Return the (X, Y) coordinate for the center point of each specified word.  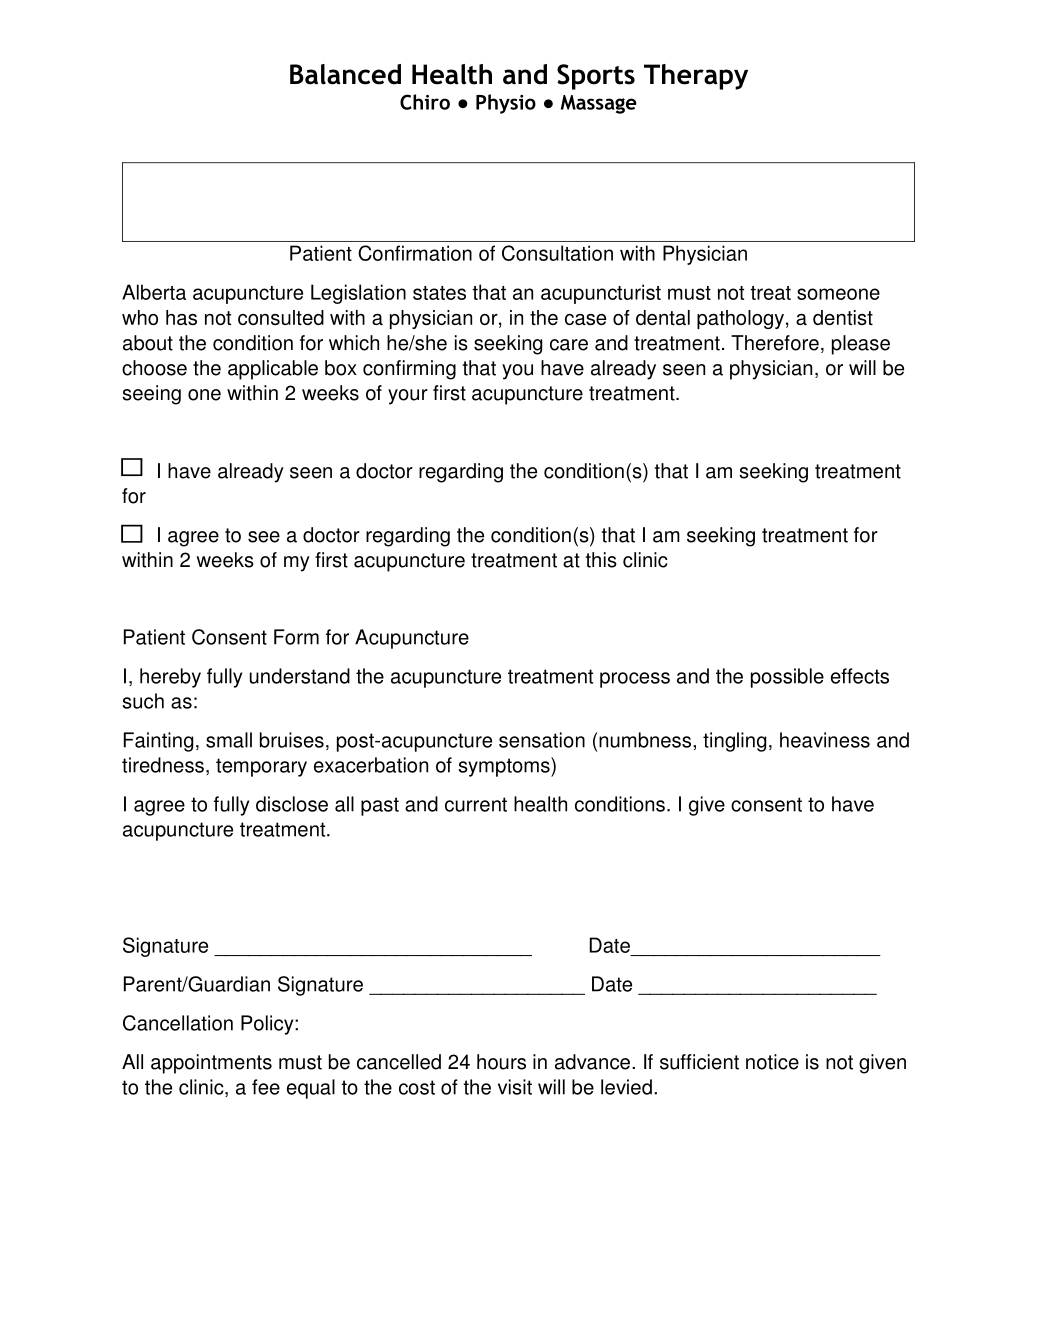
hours (501, 1062)
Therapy (696, 77)
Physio (506, 104)
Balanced (345, 74)
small (229, 740)
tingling (734, 742)
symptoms (505, 767)
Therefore (775, 343)
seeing (152, 395)
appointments (211, 1064)
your (408, 397)
